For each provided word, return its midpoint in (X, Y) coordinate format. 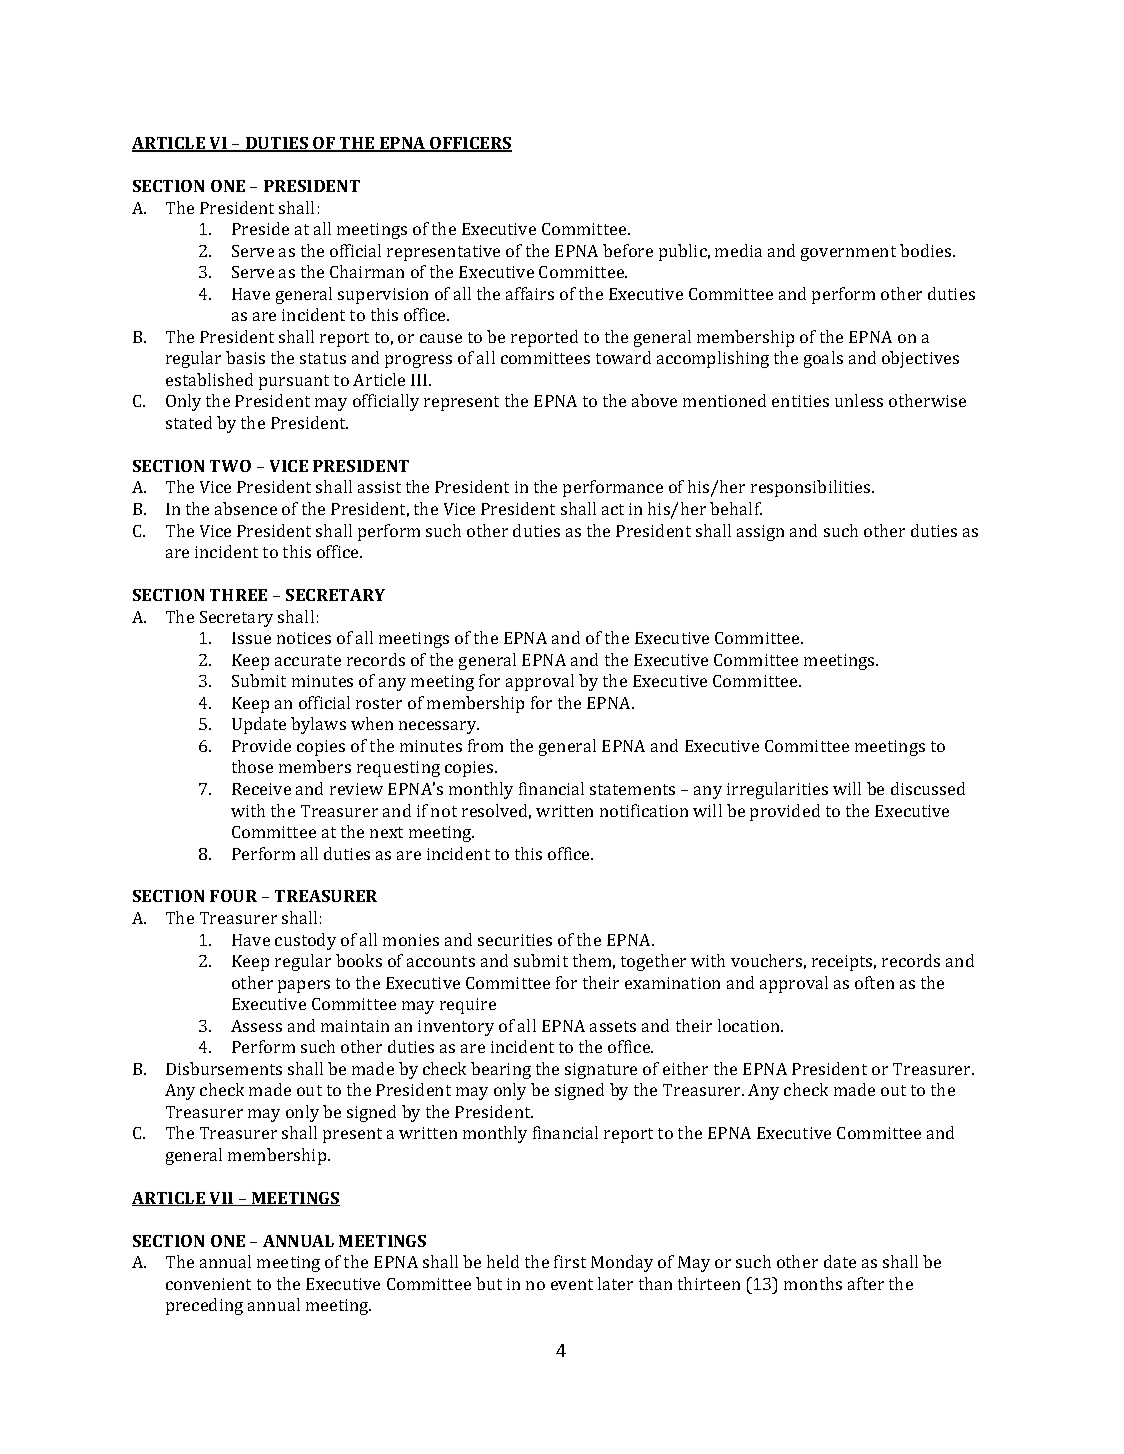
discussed (928, 788)
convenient (208, 1284)
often (874, 982)
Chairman (367, 271)
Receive (261, 789)
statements (632, 789)
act (613, 509)
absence (246, 508)
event (572, 1284)
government (848, 253)
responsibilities (812, 488)
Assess (256, 1026)
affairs (530, 293)
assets (613, 1026)
